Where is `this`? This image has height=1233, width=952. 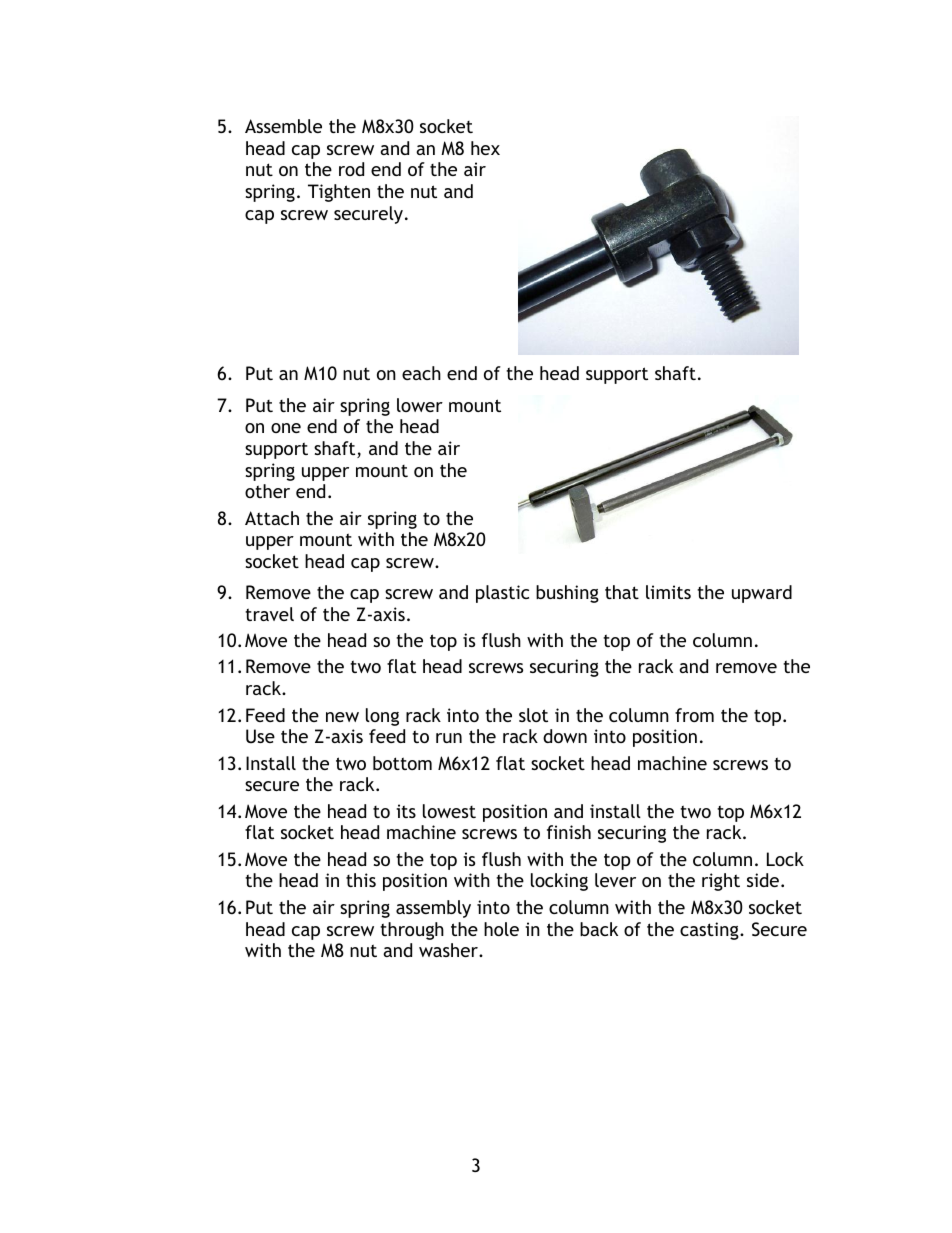
this is located at coordinates (361, 880).
